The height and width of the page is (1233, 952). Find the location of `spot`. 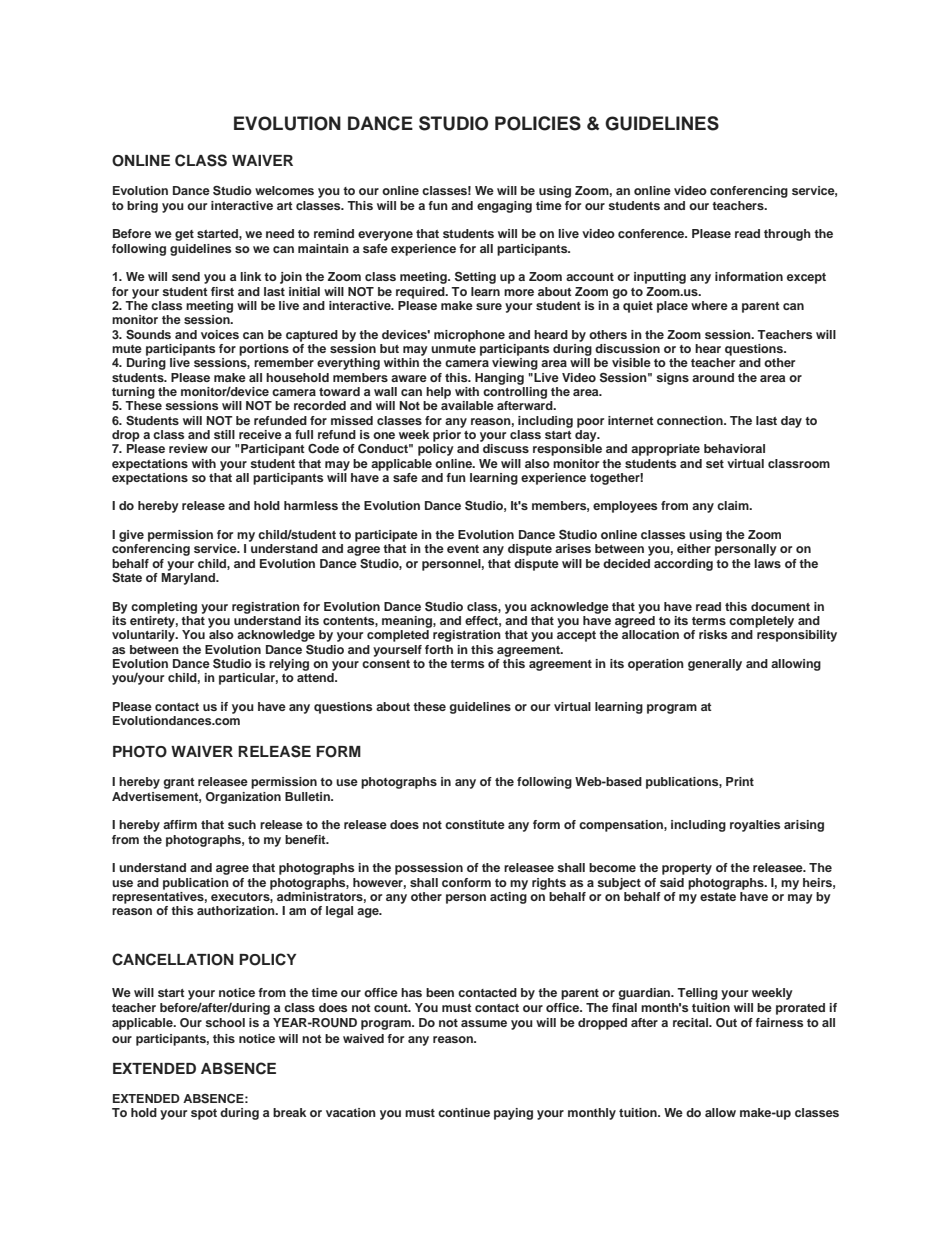

spot is located at coordinates (204, 1114).
